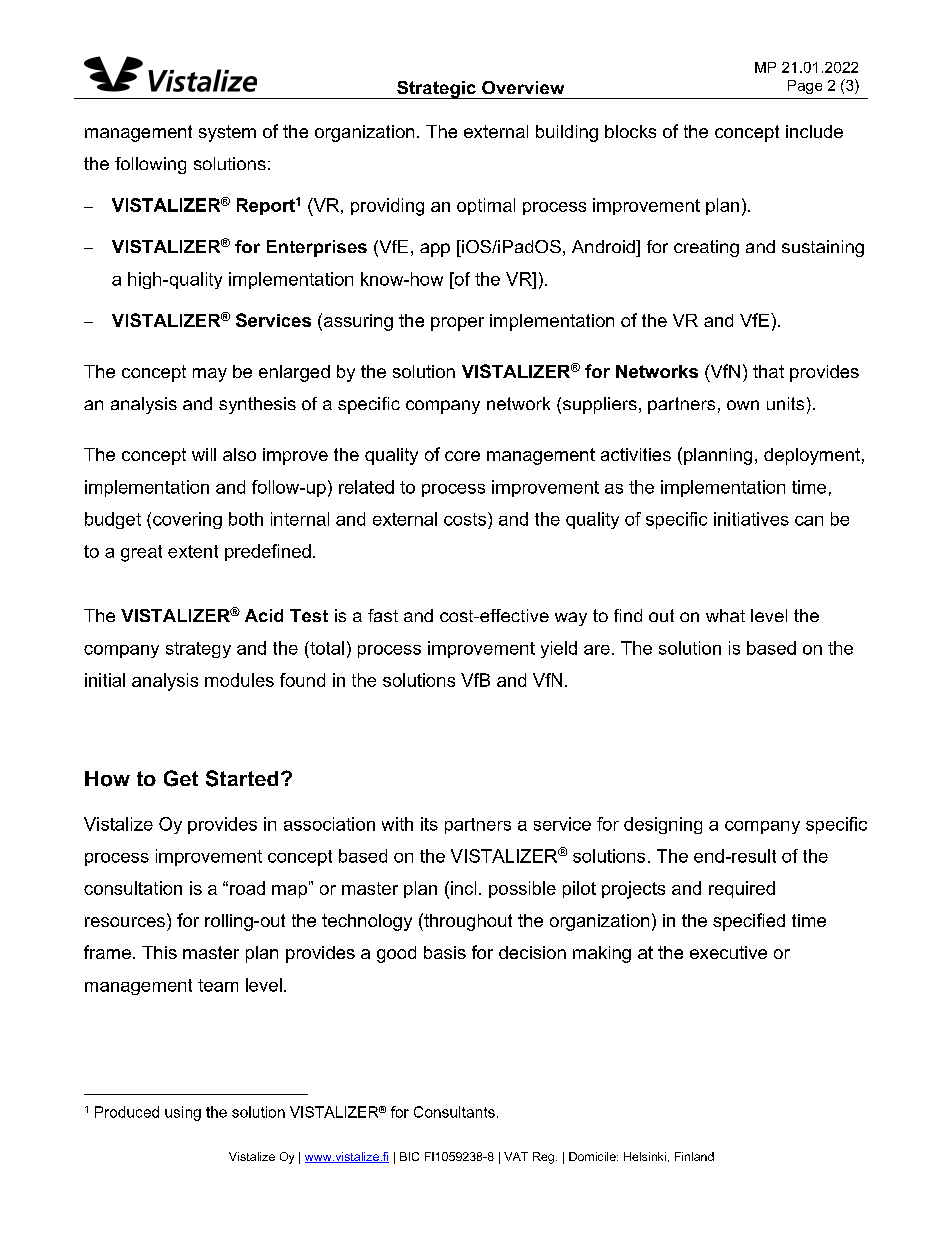  What do you see at coordinates (725, 615) in the screenshot?
I see `what` at bounding box center [725, 615].
